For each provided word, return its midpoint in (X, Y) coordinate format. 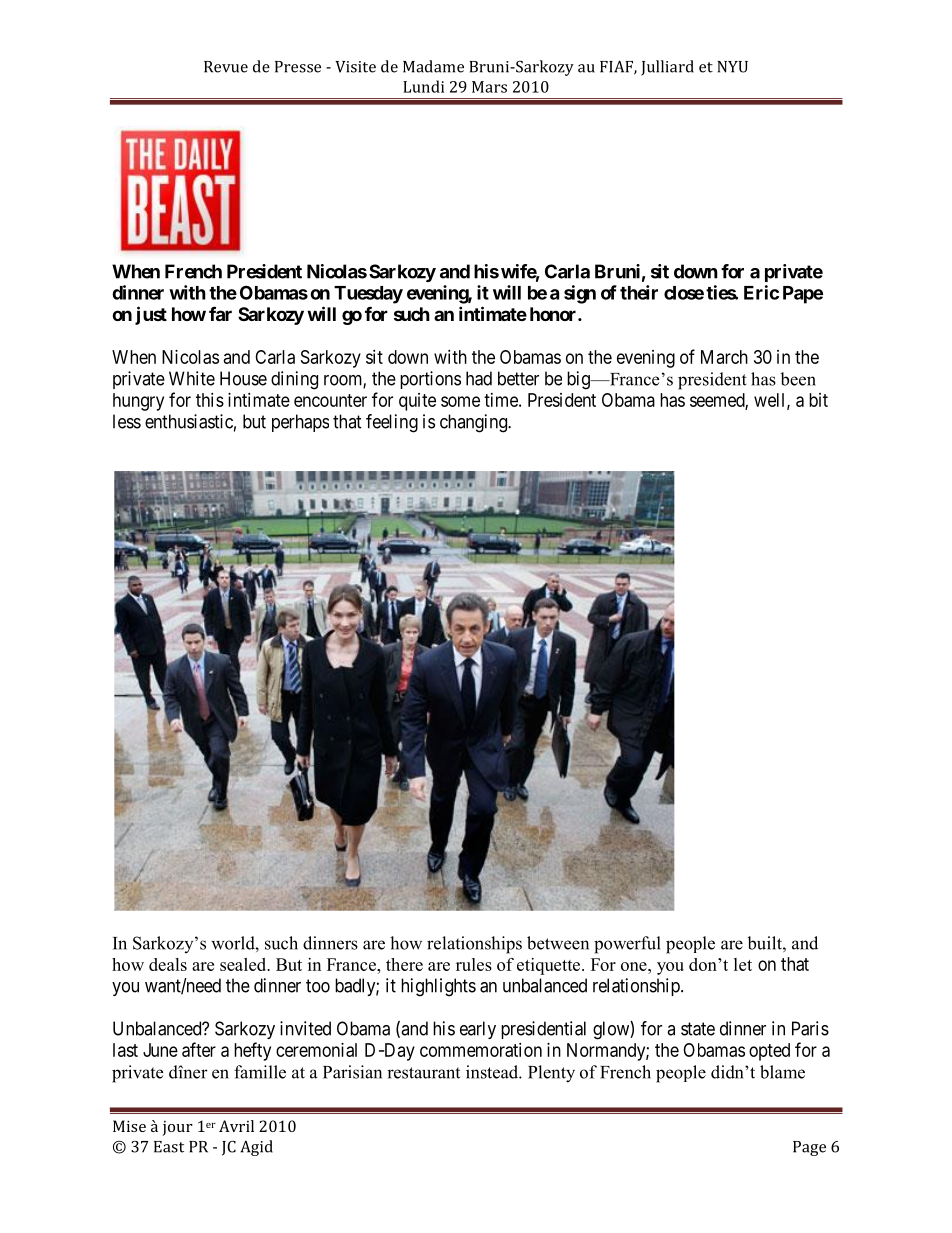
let (743, 964)
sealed (244, 964)
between (558, 943)
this (210, 400)
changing (474, 423)
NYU (732, 67)
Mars (489, 87)
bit (818, 400)
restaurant (423, 1073)
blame (782, 1072)
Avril (236, 1126)
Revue (226, 67)
